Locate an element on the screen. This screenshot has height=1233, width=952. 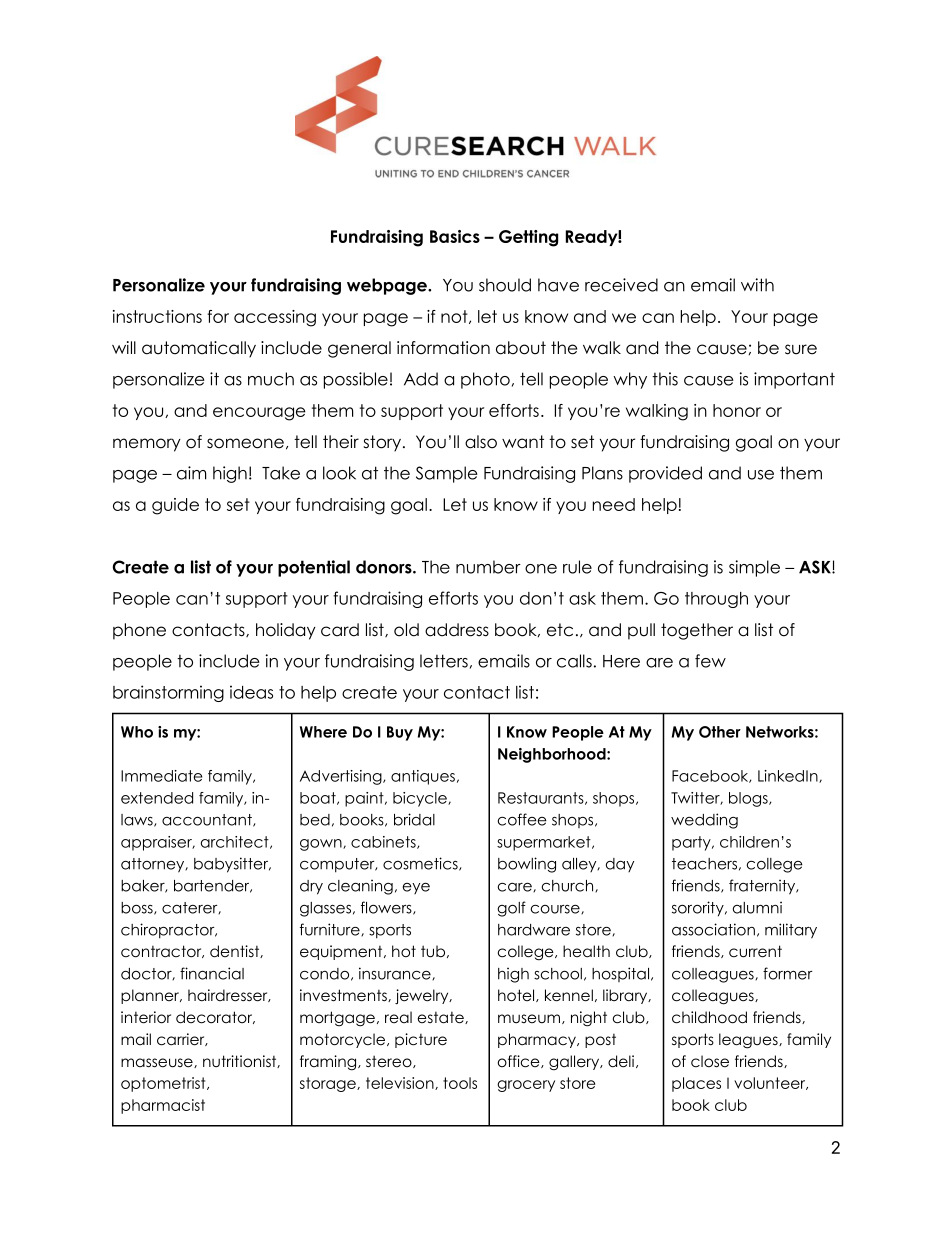
brainstorming is located at coordinates (168, 693).
